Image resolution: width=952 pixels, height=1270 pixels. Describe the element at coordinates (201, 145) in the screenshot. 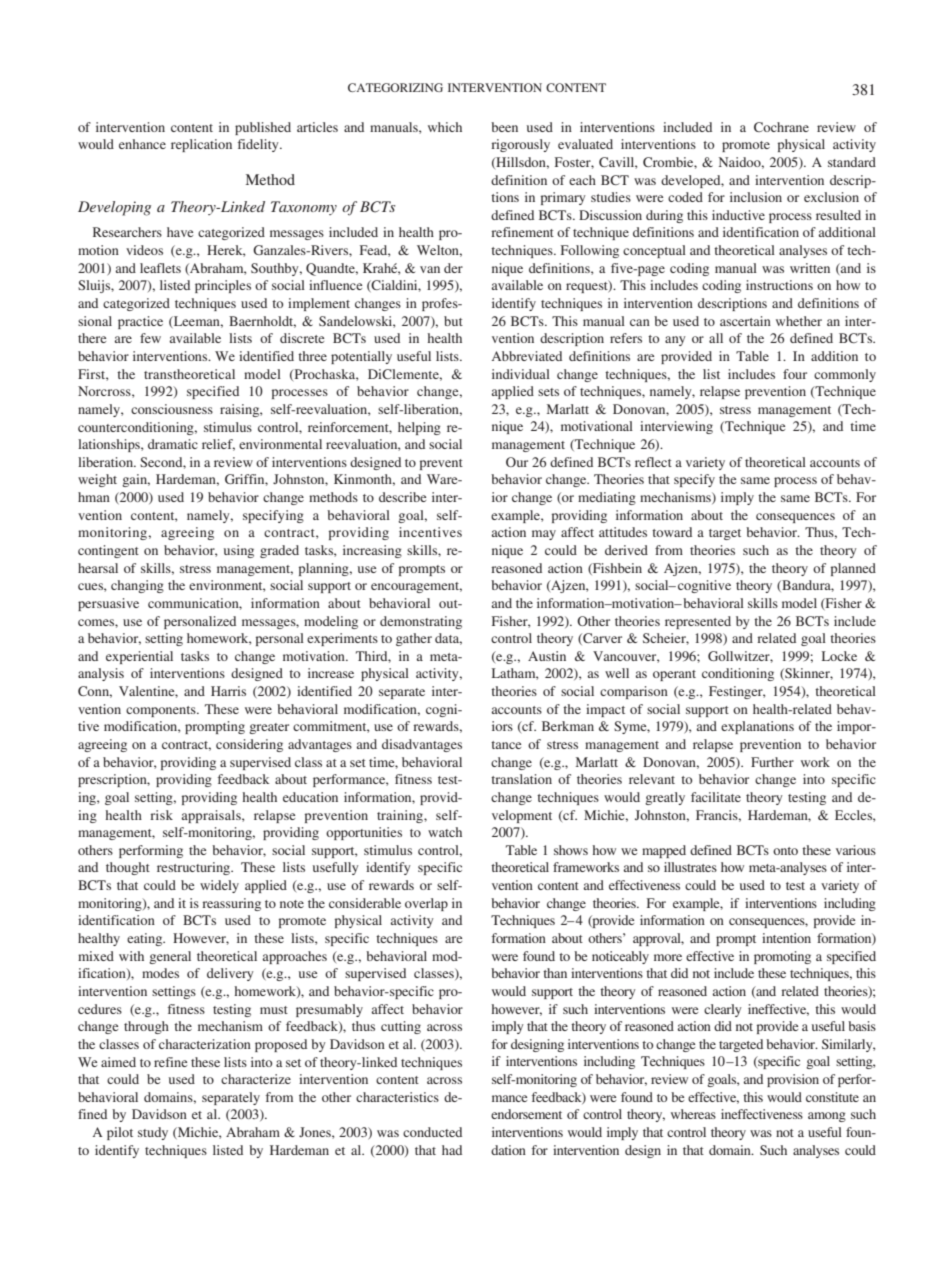

I see `replication` at that location.
